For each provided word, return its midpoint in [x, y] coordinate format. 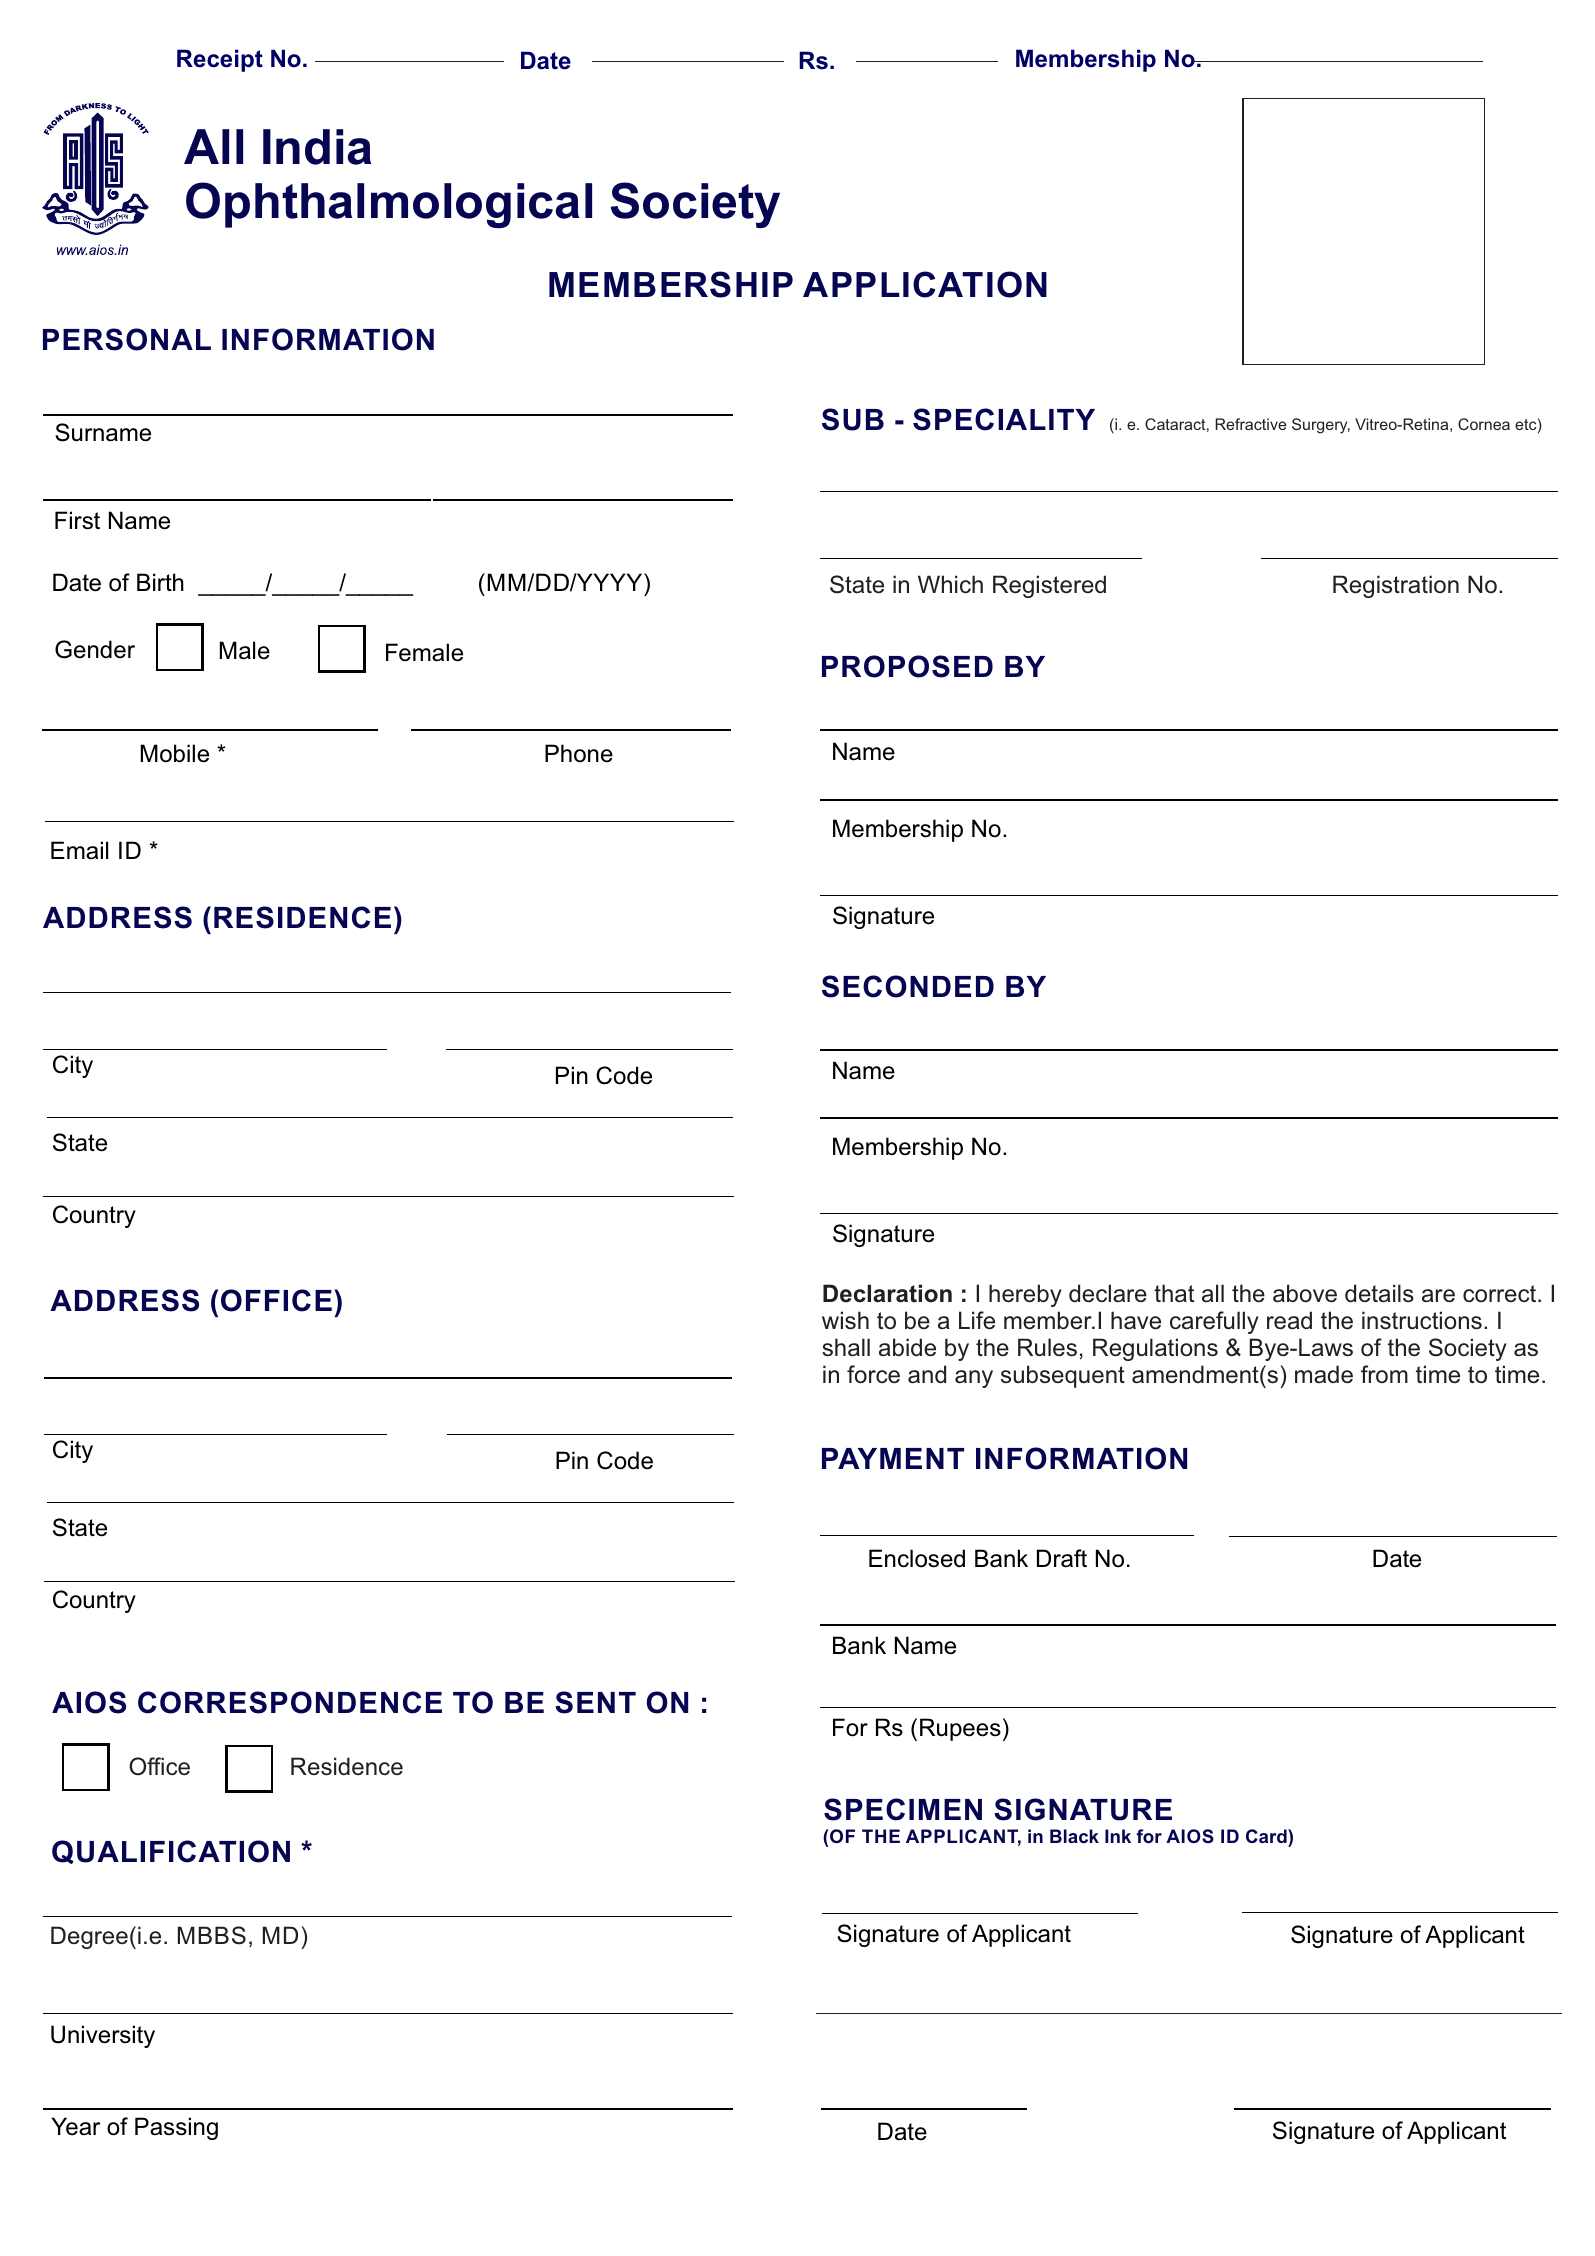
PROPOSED [907, 666]
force [873, 1374]
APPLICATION [925, 284]
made [1324, 1374]
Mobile [175, 753]
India [317, 147]
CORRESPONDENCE [290, 1702]
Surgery [1321, 426]
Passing [176, 2128]
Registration [1396, 586]
